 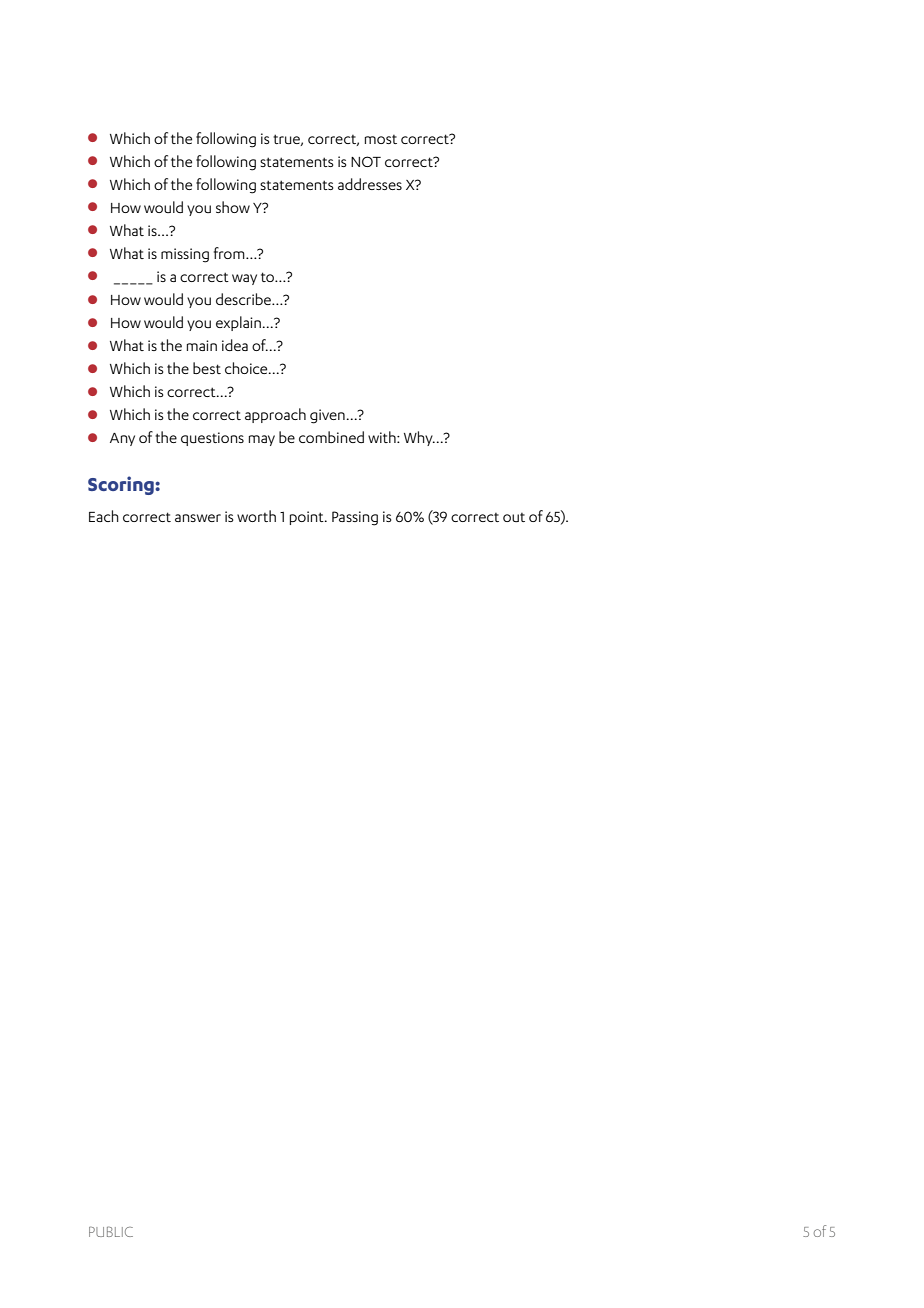 I want to click on Why, so click(x=419, y=438).
